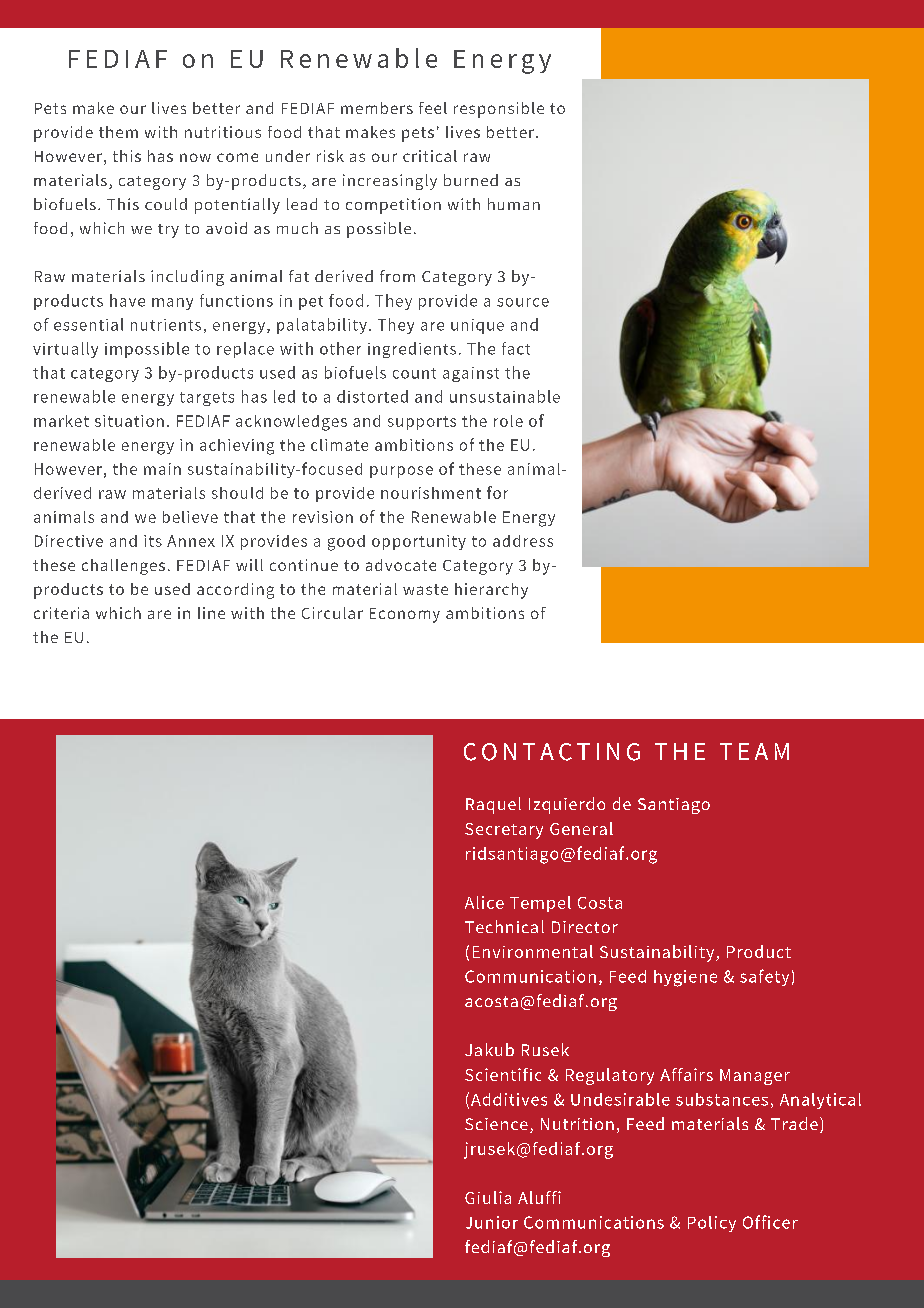  Describe the element at coordinates (491, 591) in the screenshot. I see `hierarchy` at that location.
